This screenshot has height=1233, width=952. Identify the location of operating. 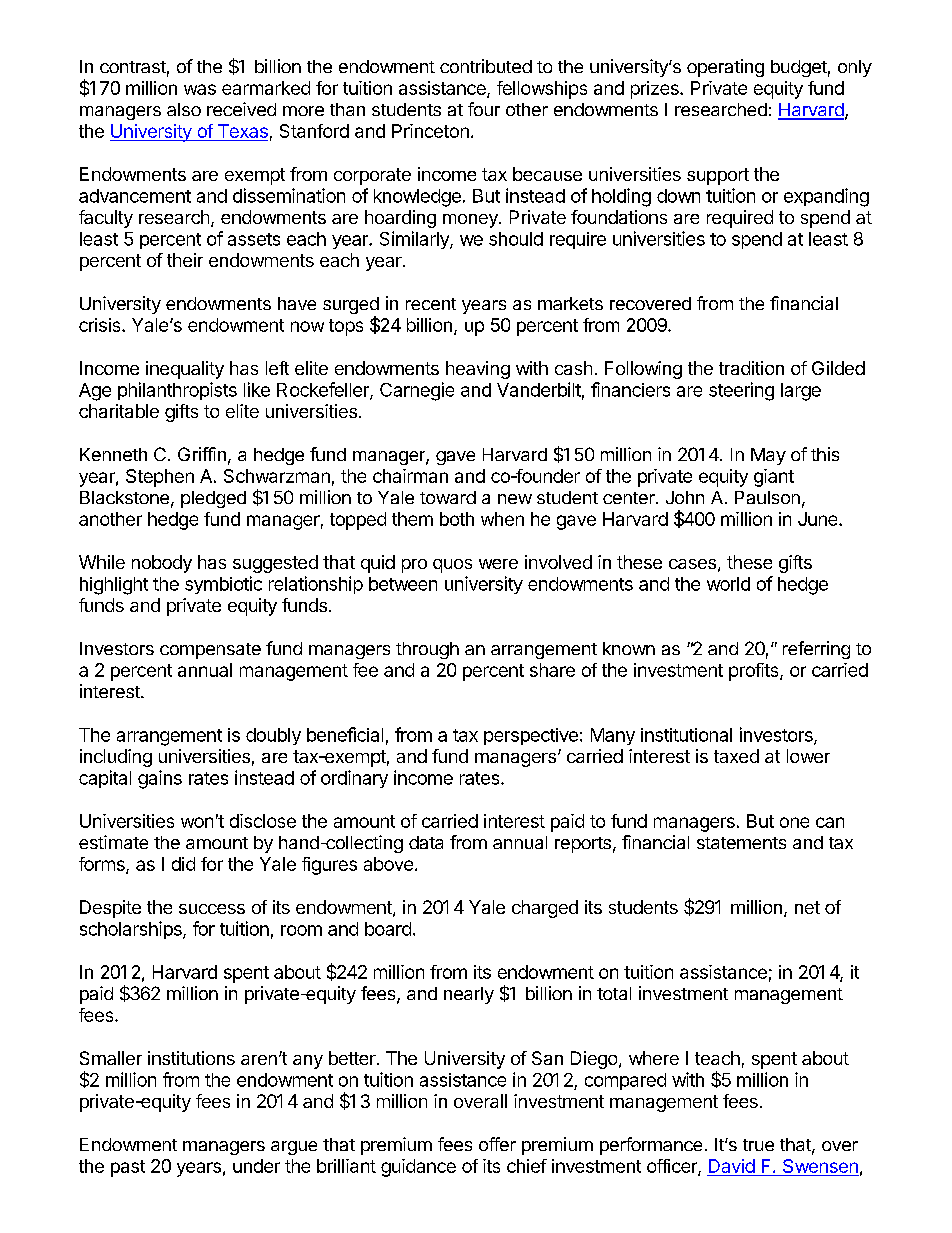
(725, 68).
